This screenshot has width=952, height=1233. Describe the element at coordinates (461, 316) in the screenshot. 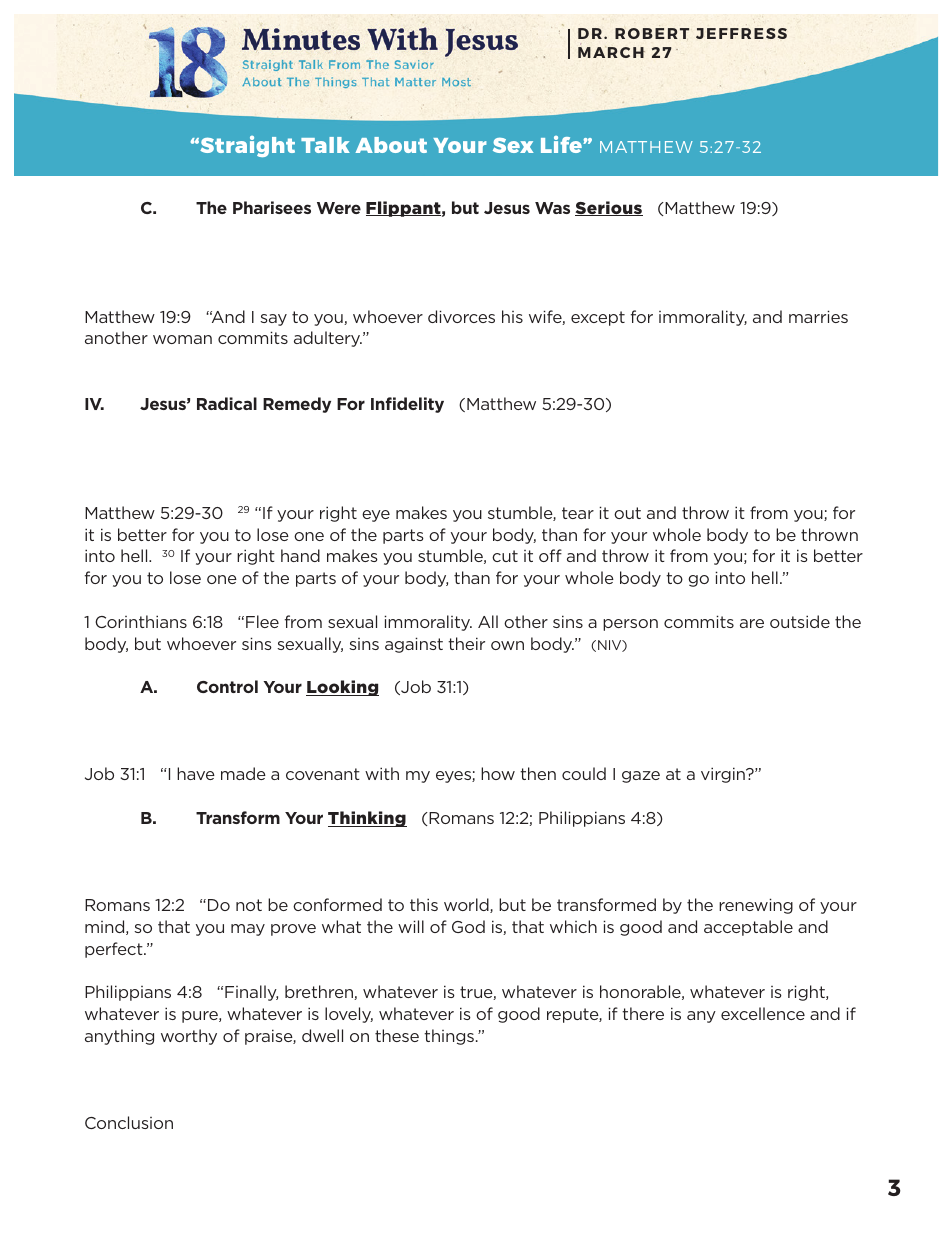

I see `divorces` at that location.
